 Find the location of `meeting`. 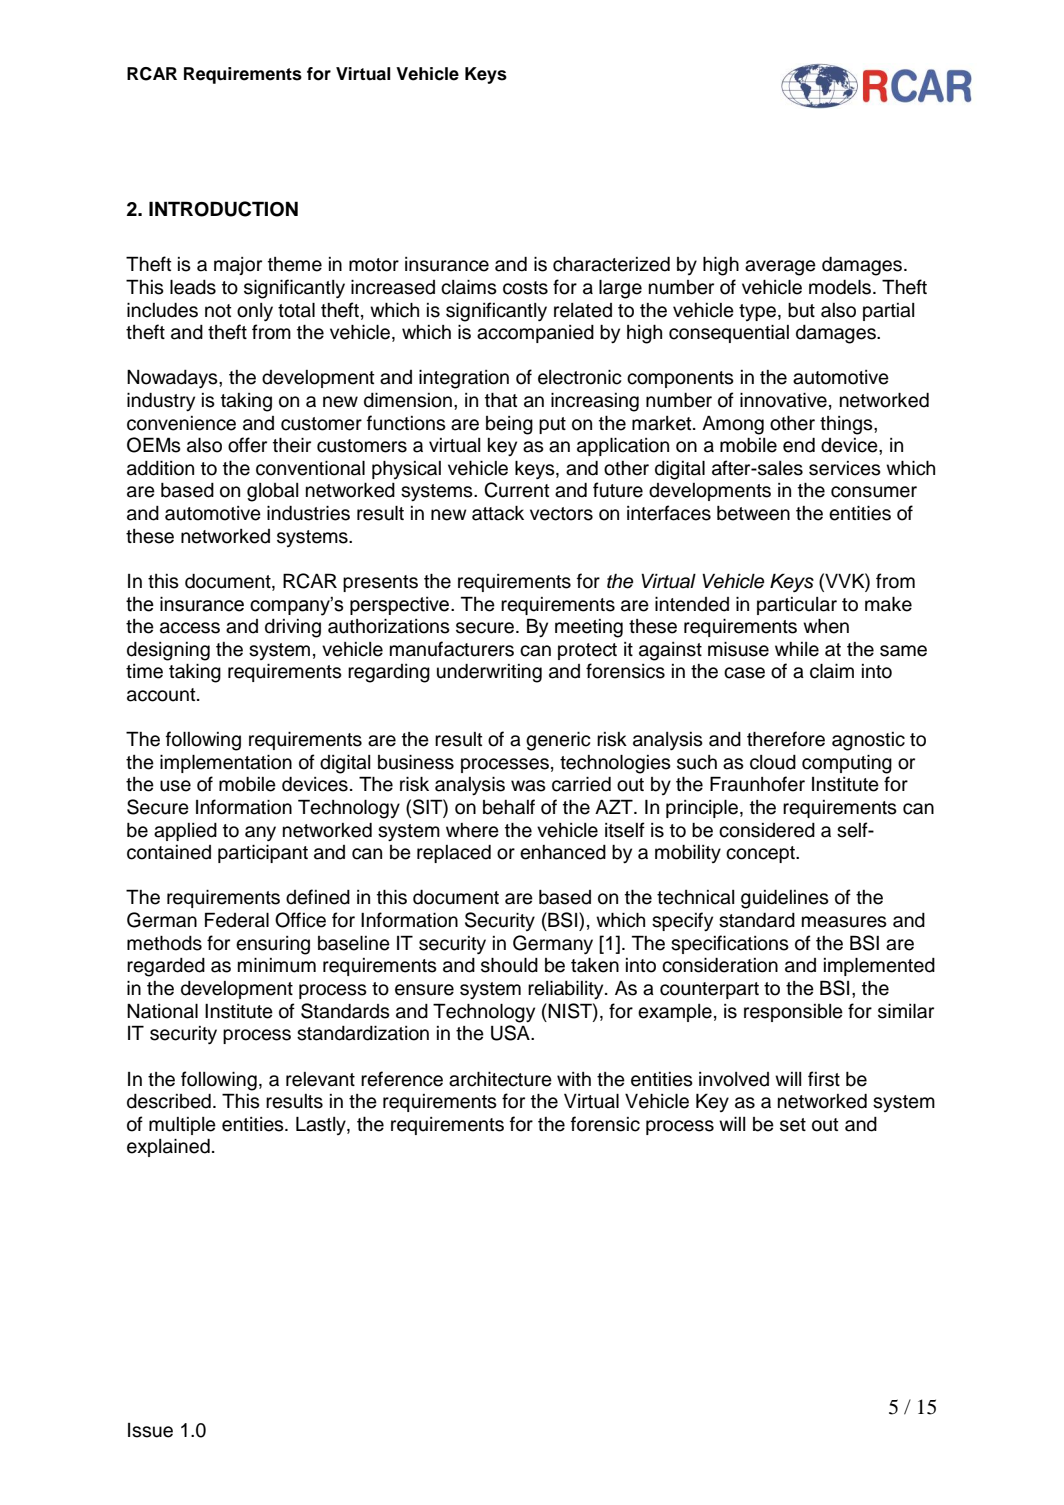

meeting is located at coordinates (589, 628).
